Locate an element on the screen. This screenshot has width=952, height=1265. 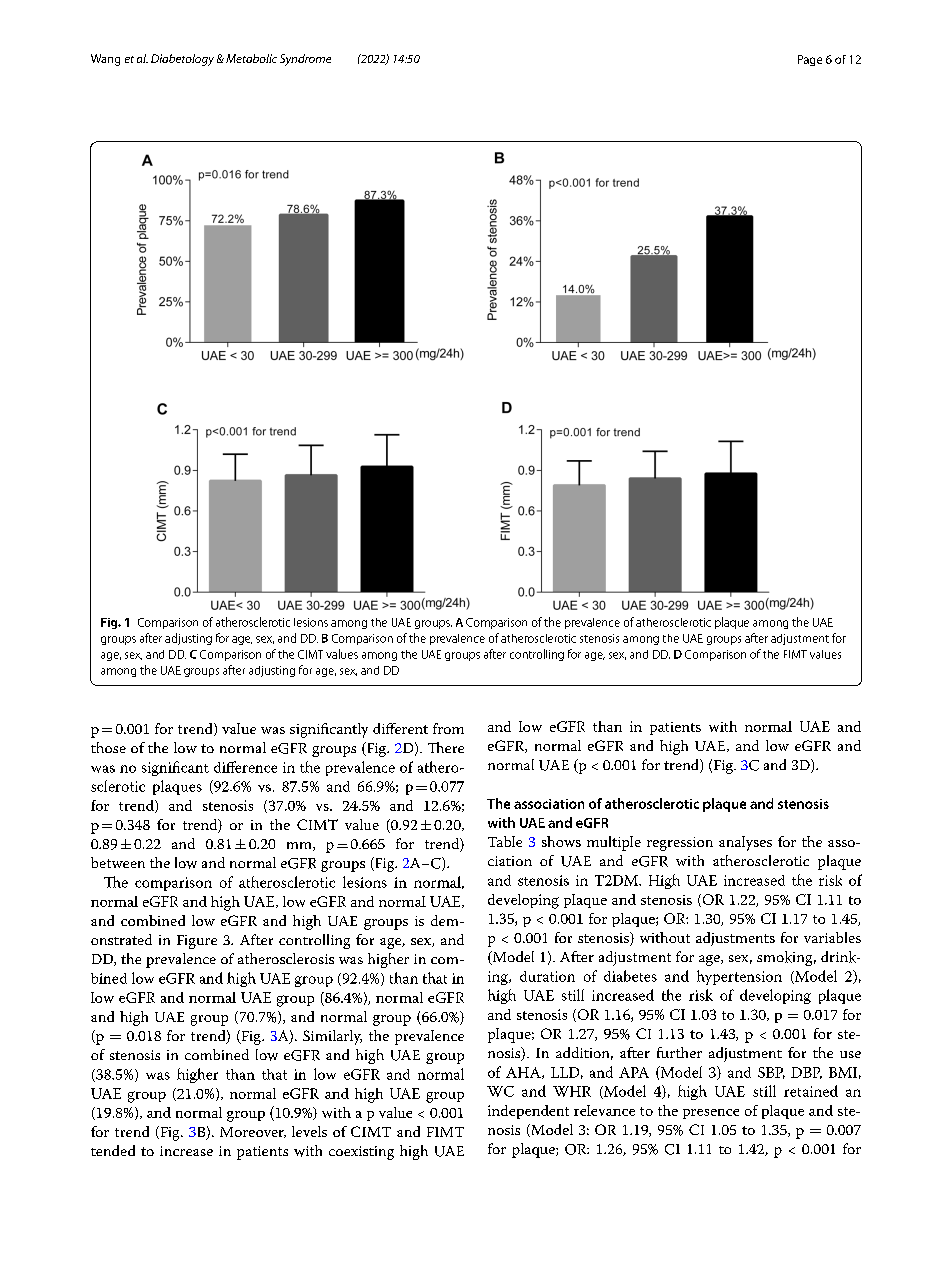
Metabolic is located at coordinates (251, 58).
